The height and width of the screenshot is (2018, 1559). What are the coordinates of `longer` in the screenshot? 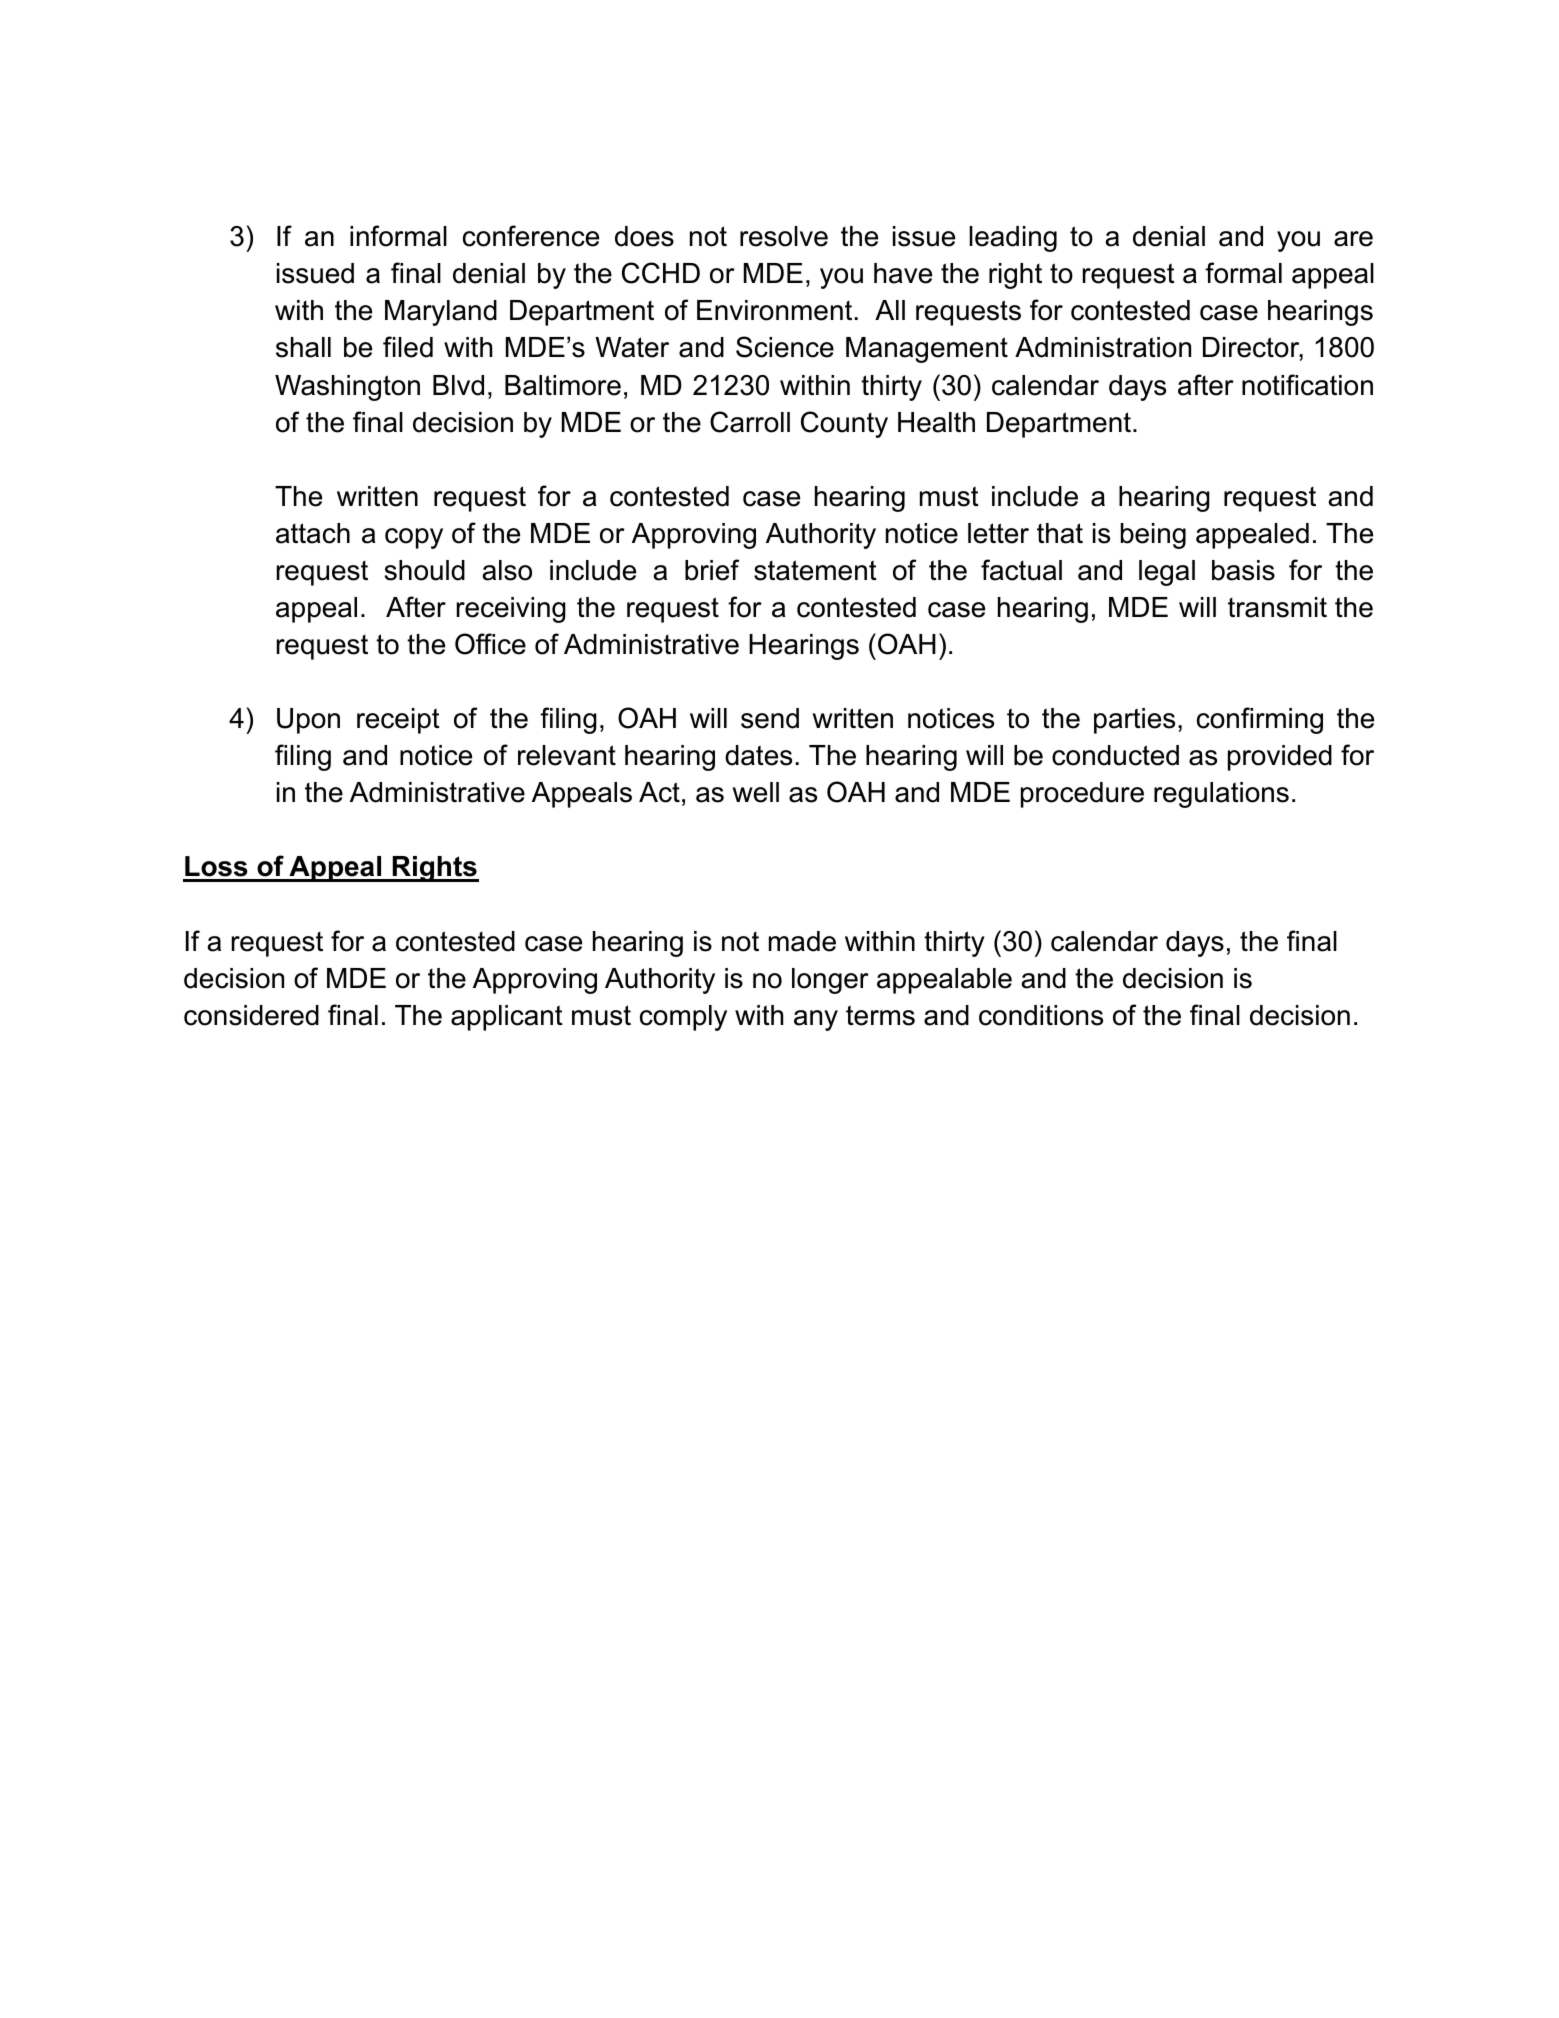 It's located at (830, 981).
